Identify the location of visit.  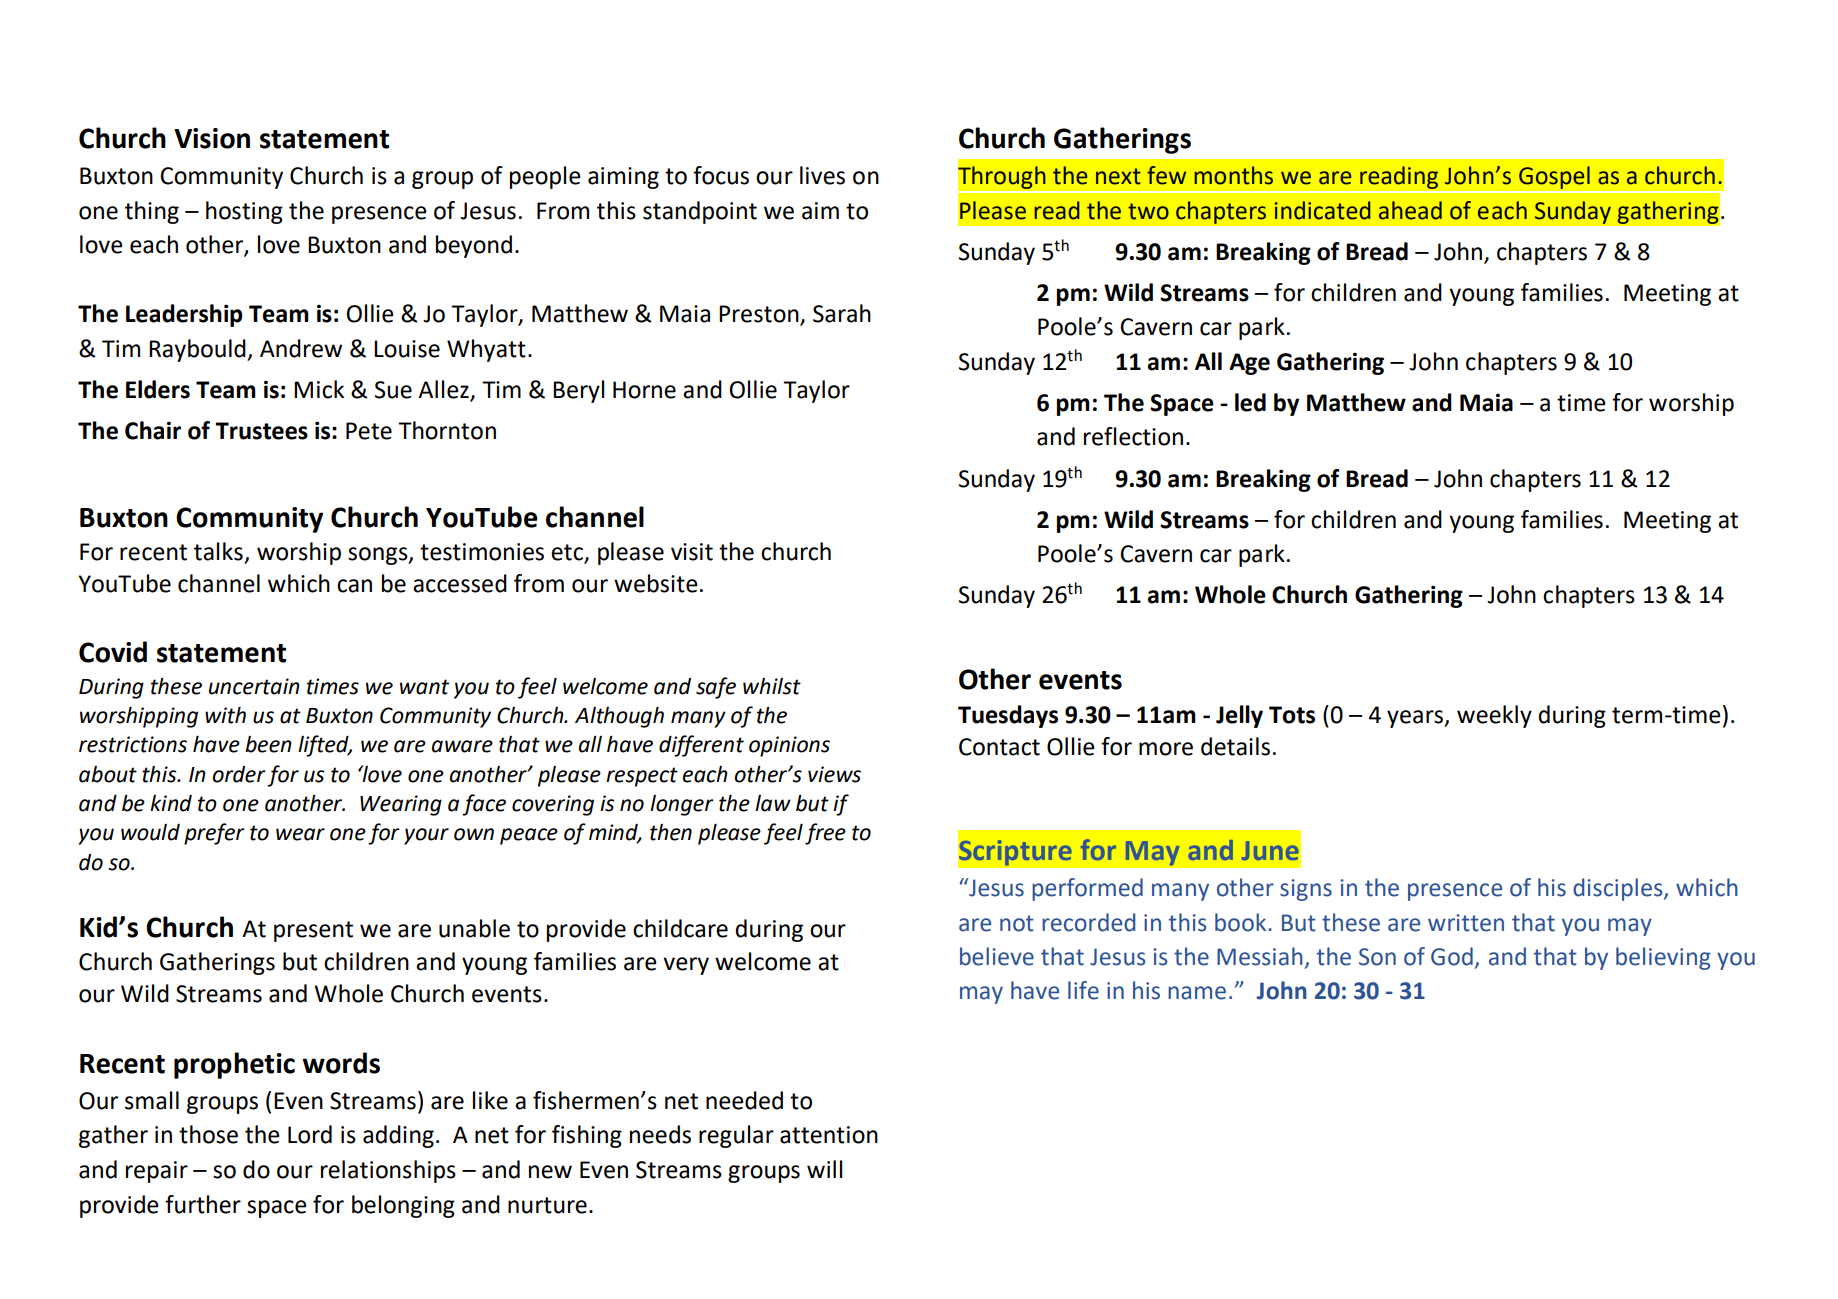
(692, 552).
